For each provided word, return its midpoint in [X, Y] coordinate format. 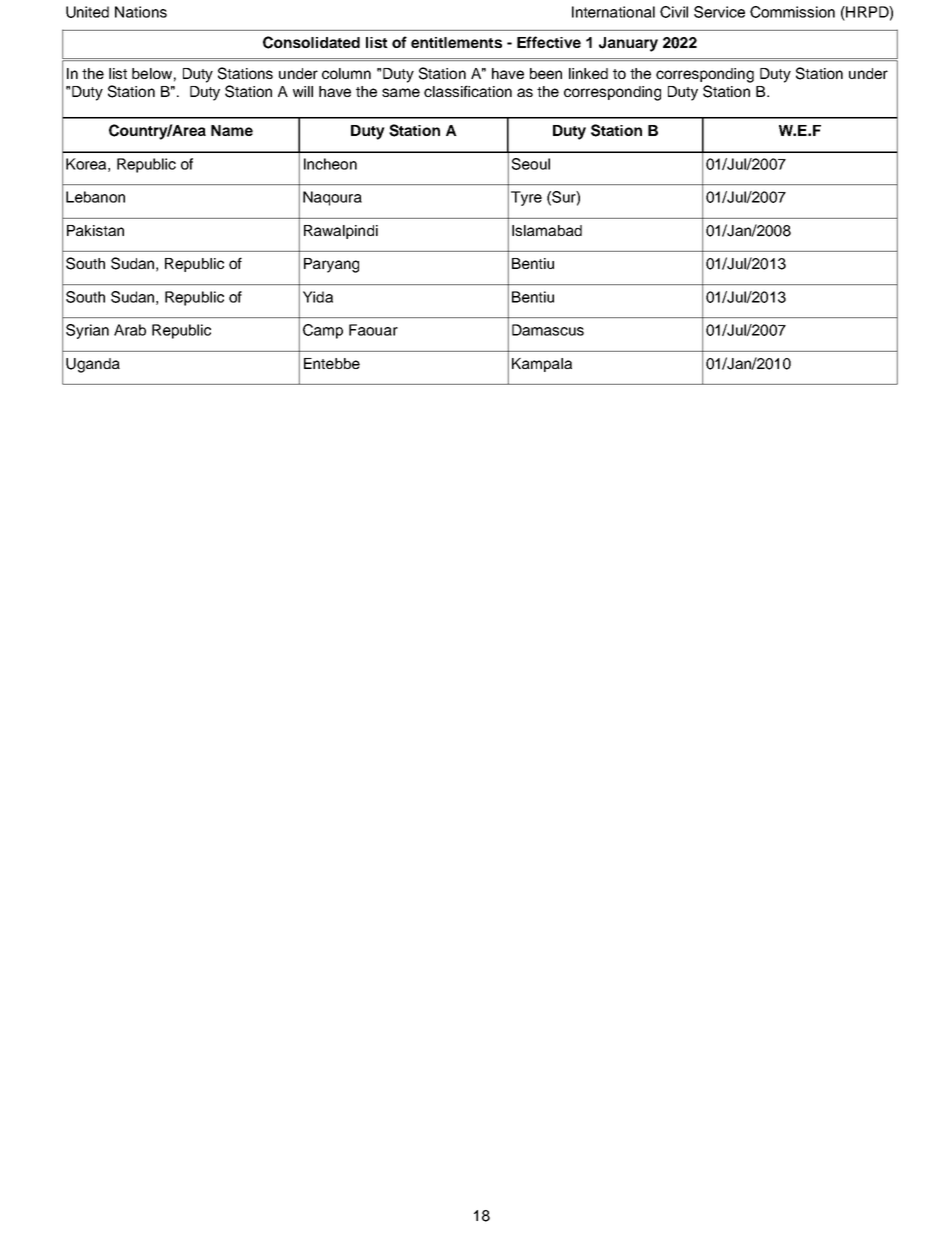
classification [468, 91]
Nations [141, 12]
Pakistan [95, 230]
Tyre [526, 198]
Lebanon [95, 197]
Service [719, 12]
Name [232, 130]
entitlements [456, 42]
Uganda [93, 365]
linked [588, 73]
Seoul [531, 164]
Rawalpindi [341, 232]
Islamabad [547, 230]
